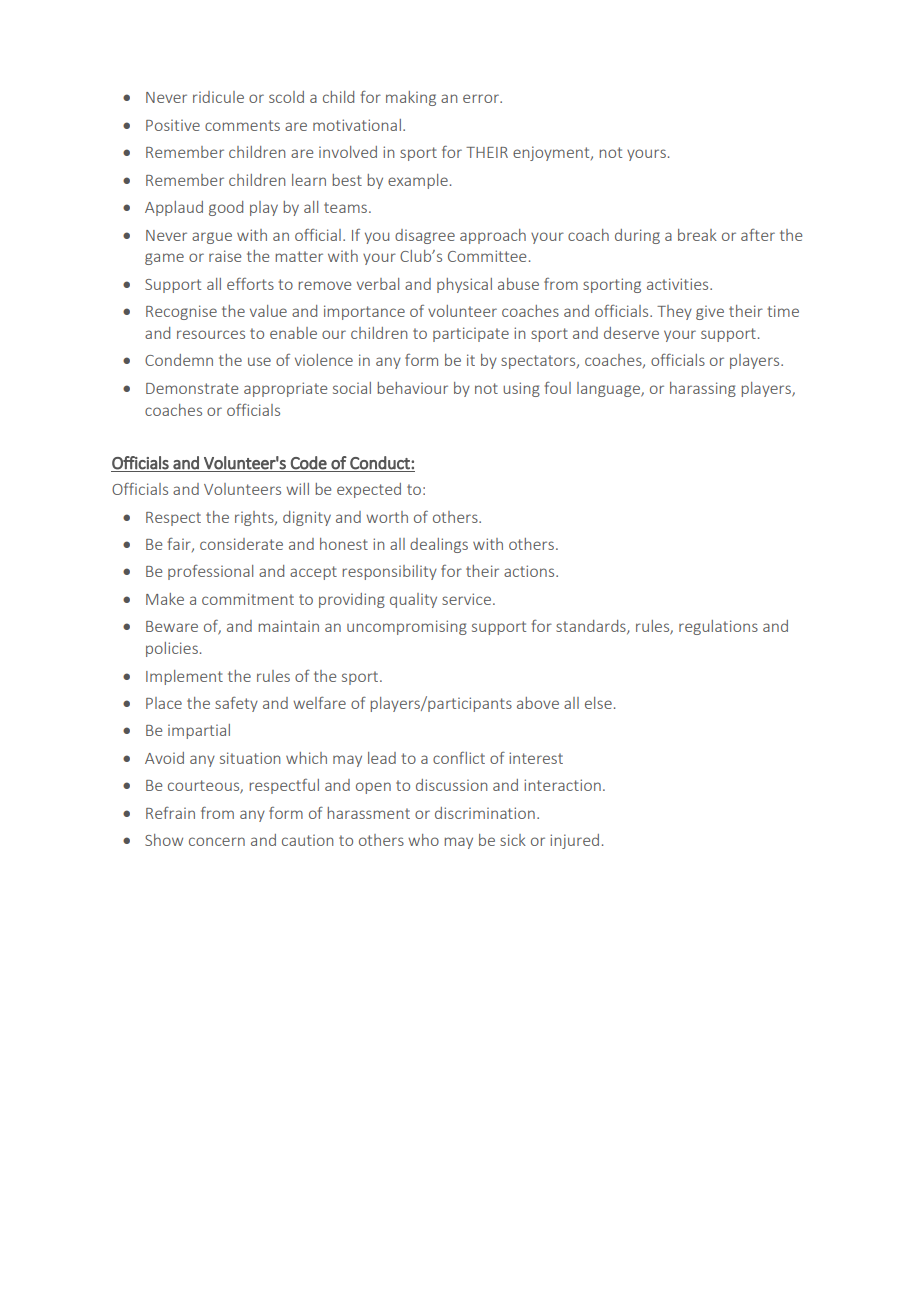  Describe the element at coordinates (217, 841) in the screenshot. I see `concern` at that location.
